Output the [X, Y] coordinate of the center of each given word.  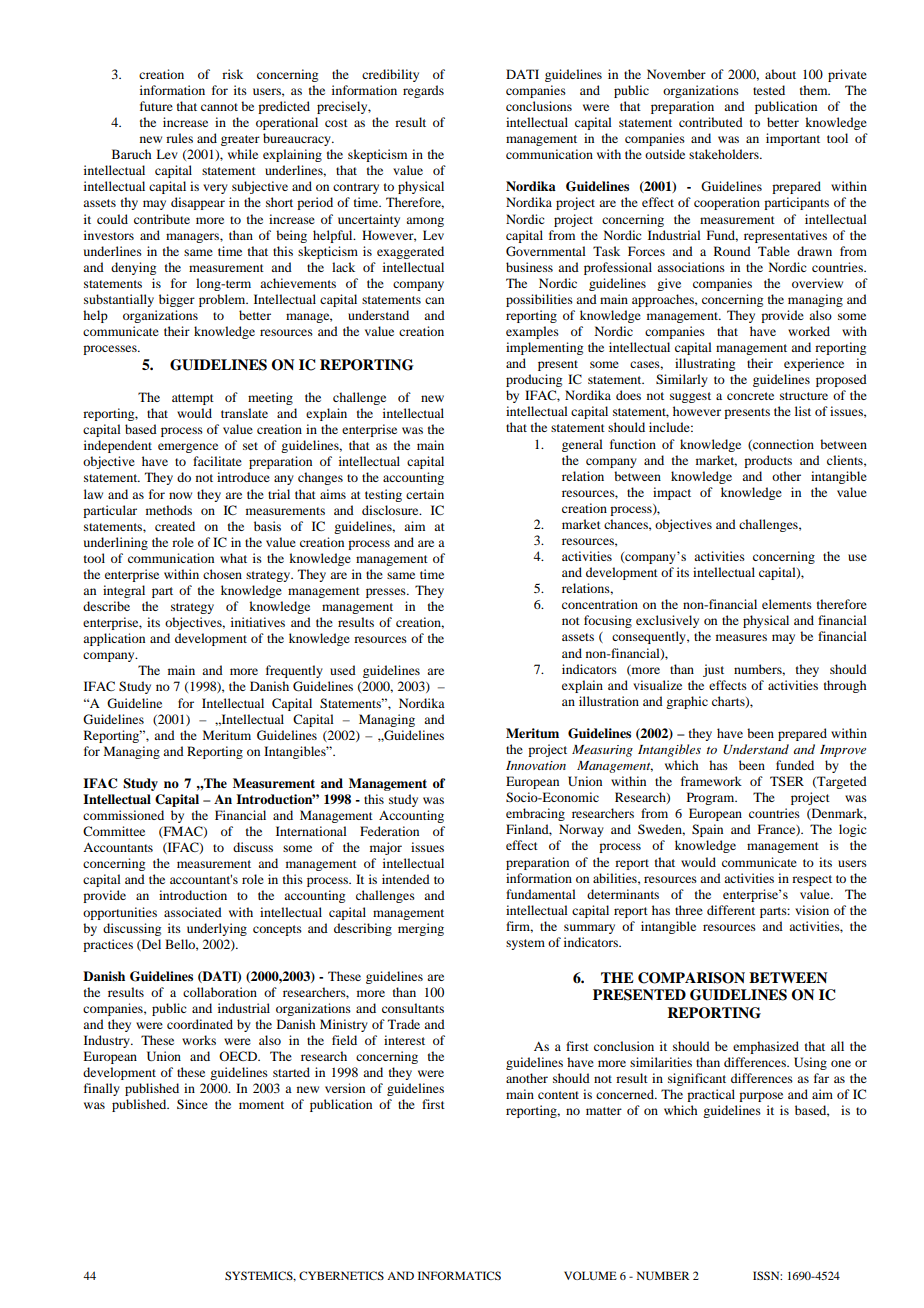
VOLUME [590, 1275]
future [156, 106]
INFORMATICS [459, 1275]
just [713, 670]
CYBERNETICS [341, 1275]
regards [423, 91]
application [114, 639]
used [343, 670]
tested [769, 90]
